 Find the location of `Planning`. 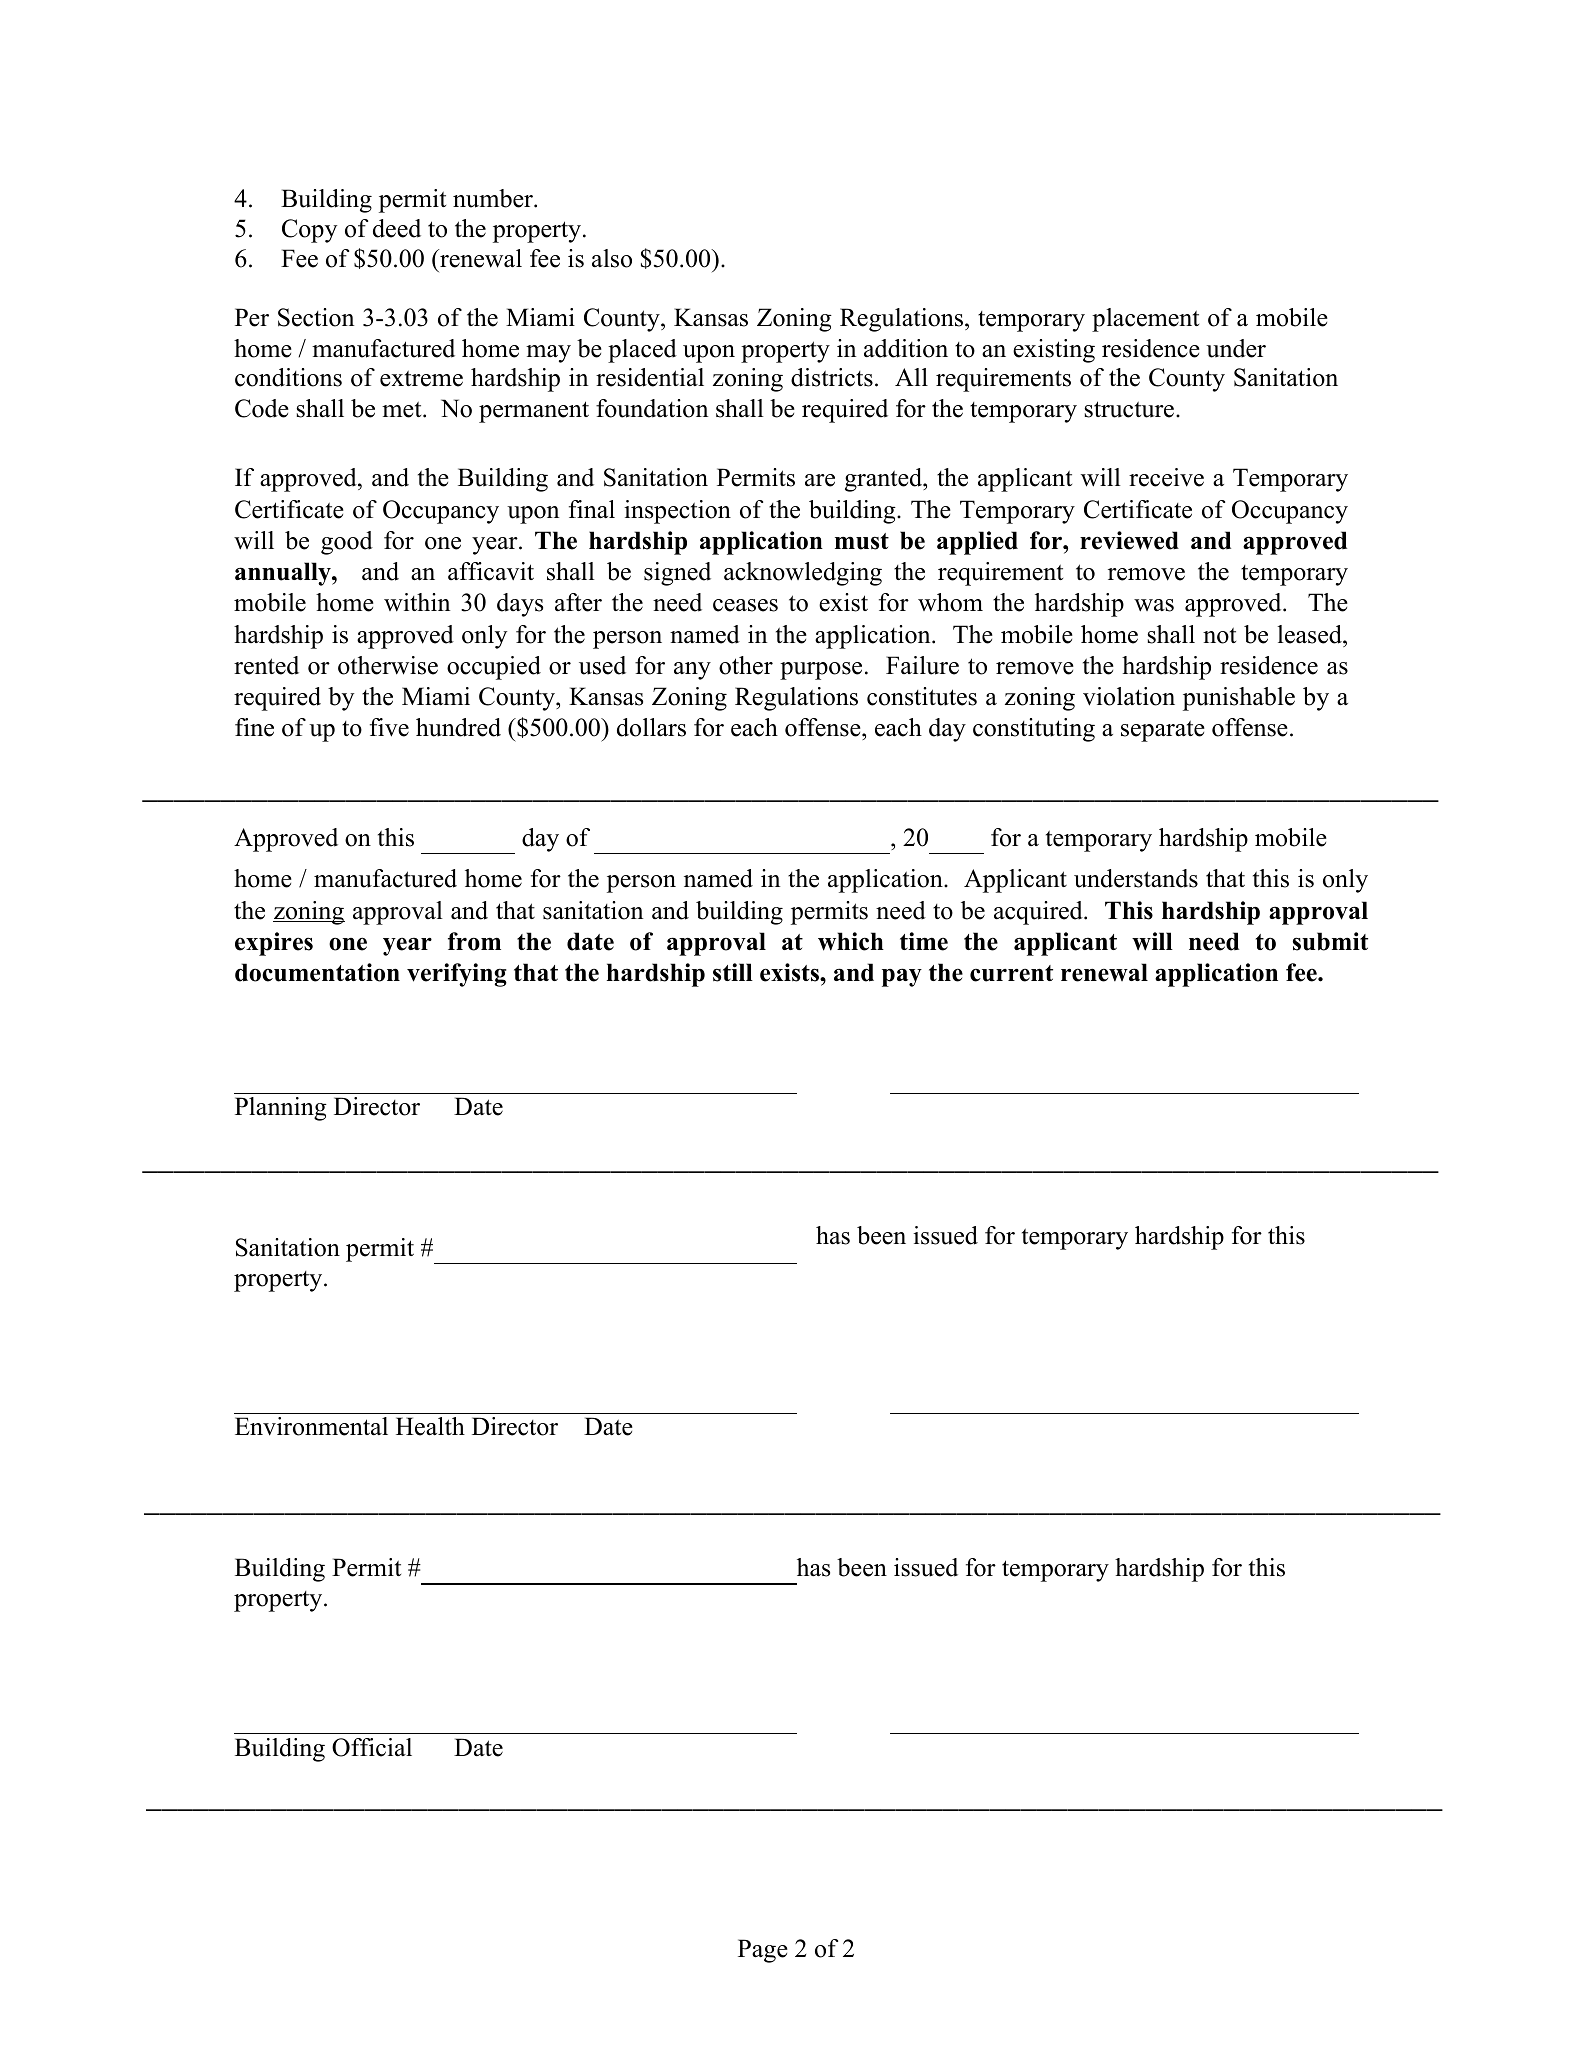

Planning is located at coordinates (281, 1109).
